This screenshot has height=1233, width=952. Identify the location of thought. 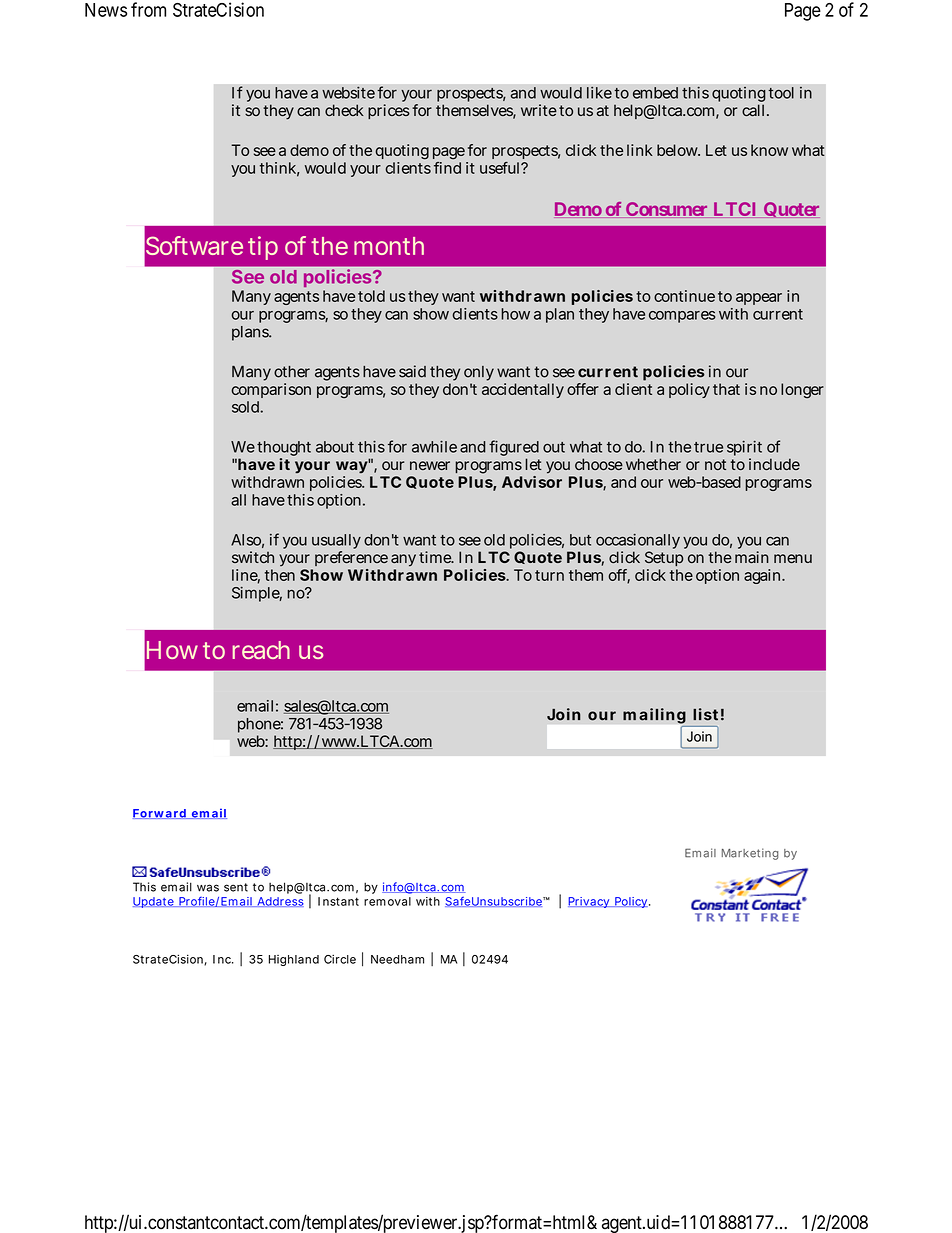
(284, 450).
